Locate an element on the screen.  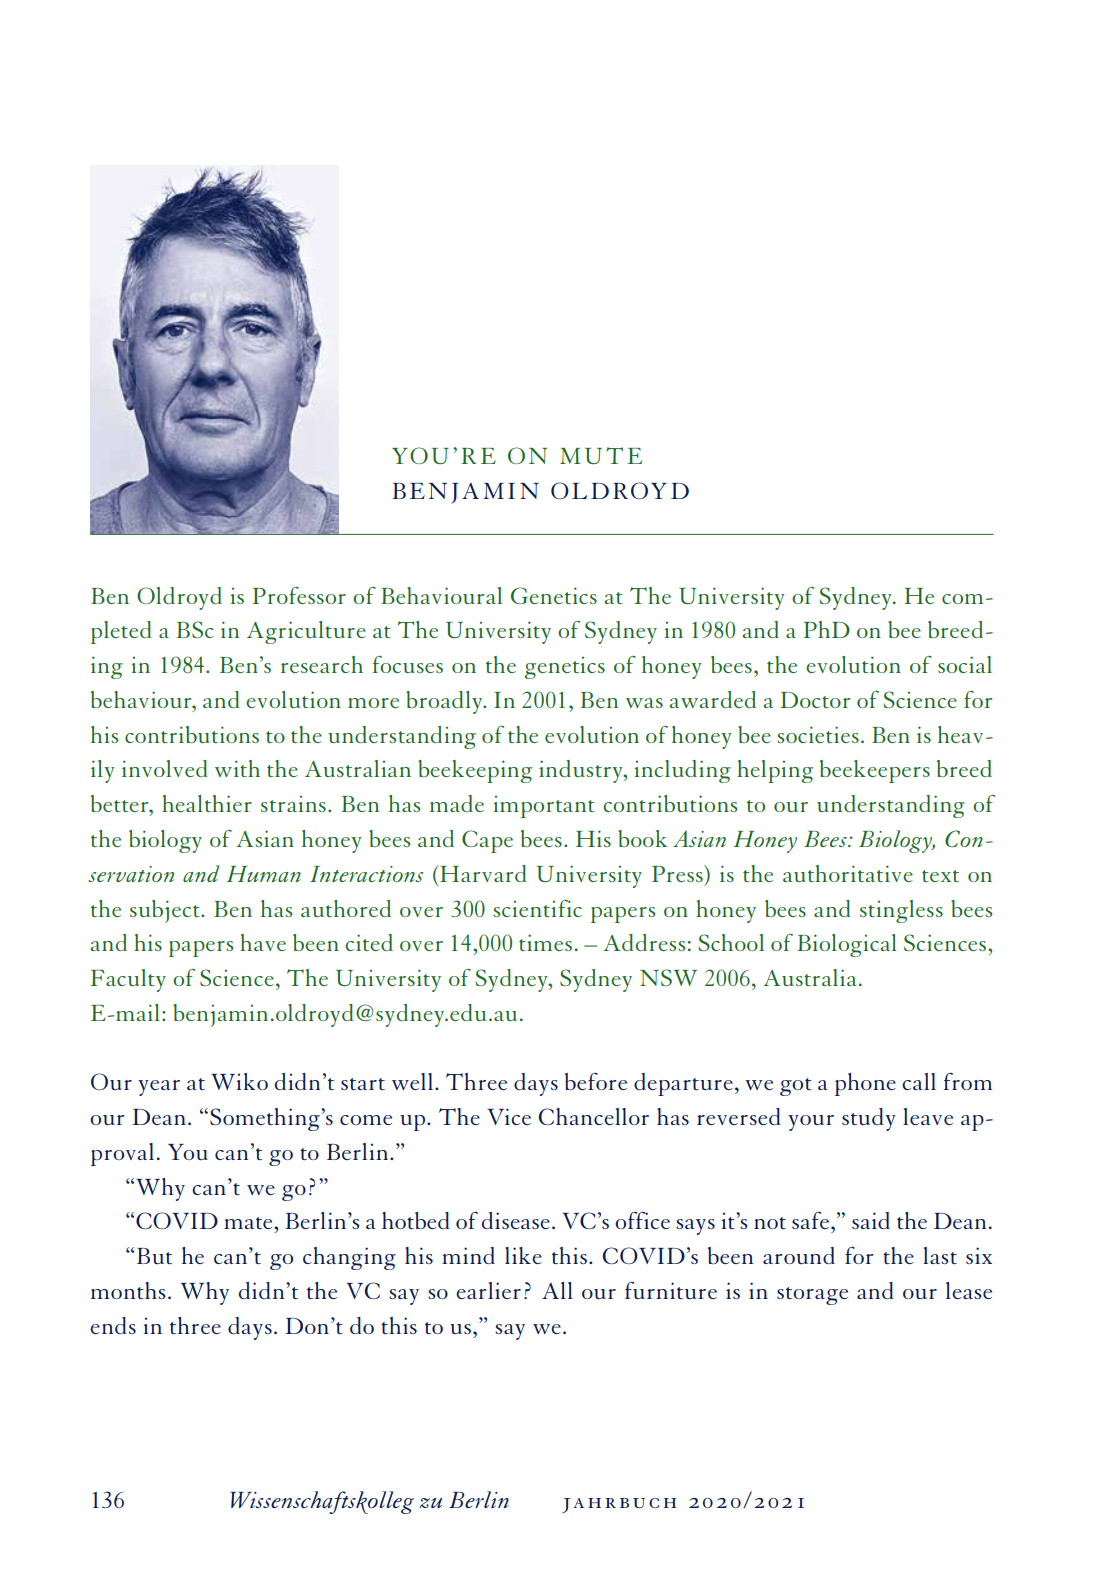
months is located at coordinates (128, 1290).
